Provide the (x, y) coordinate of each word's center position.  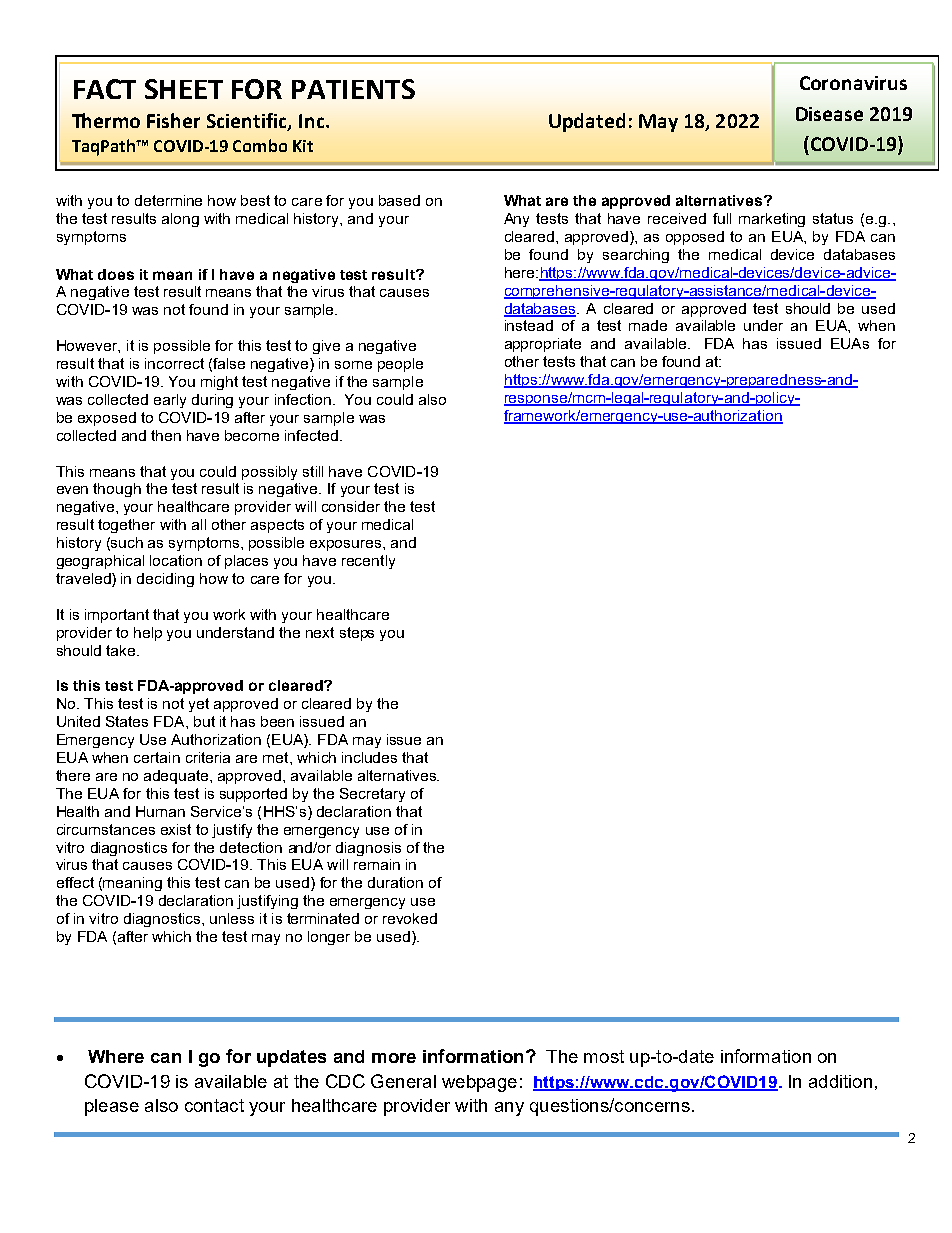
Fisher (173, 120)
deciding (165, 580)
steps (357, 634)
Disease (829, 114)
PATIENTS (353, 89)
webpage (479, 1083)
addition (840, 1081)
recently (368, 562)
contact (214, 1105)
